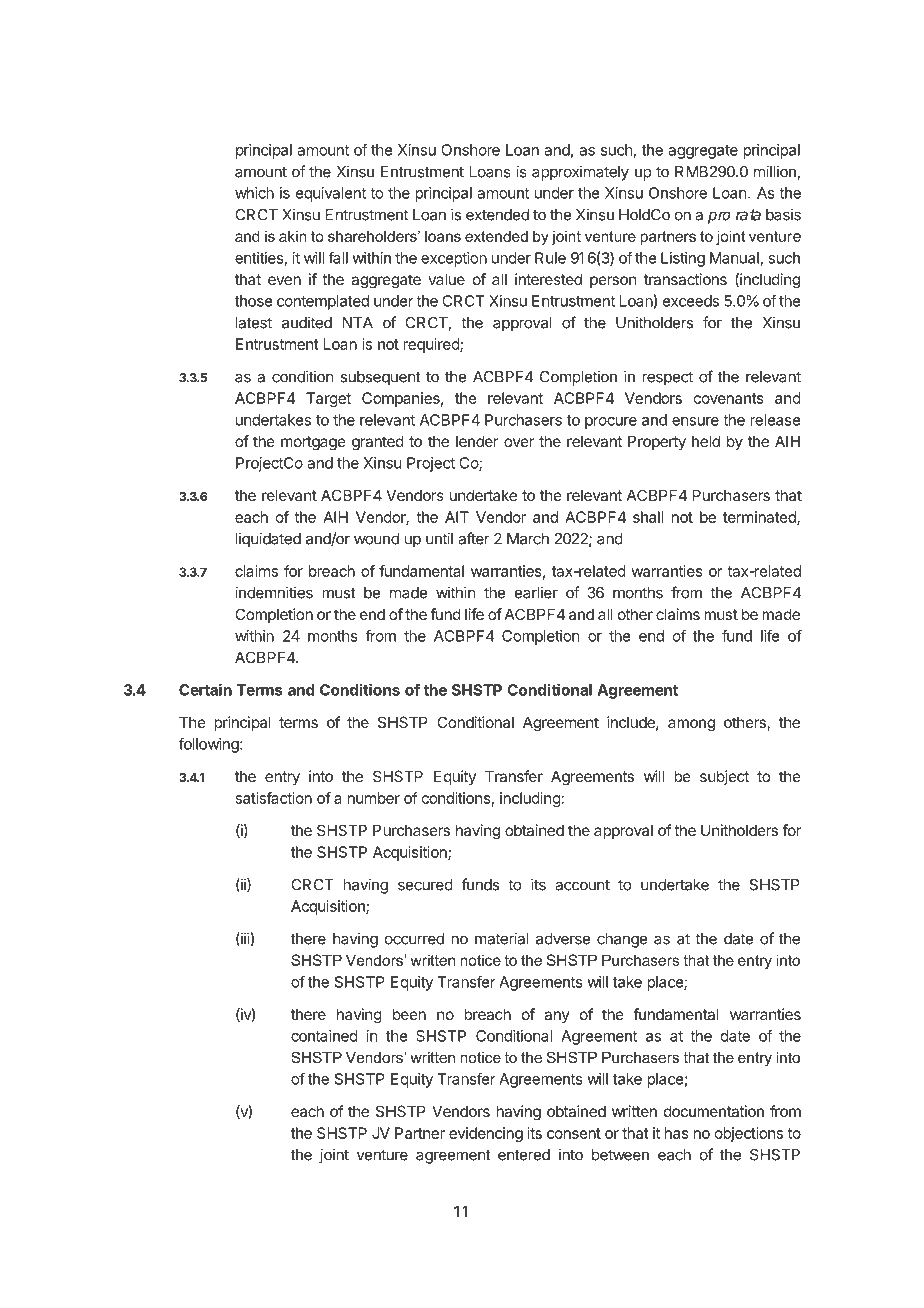  Describe the element at coordinates (748, 215) in the document. I see `rata` at that location.
